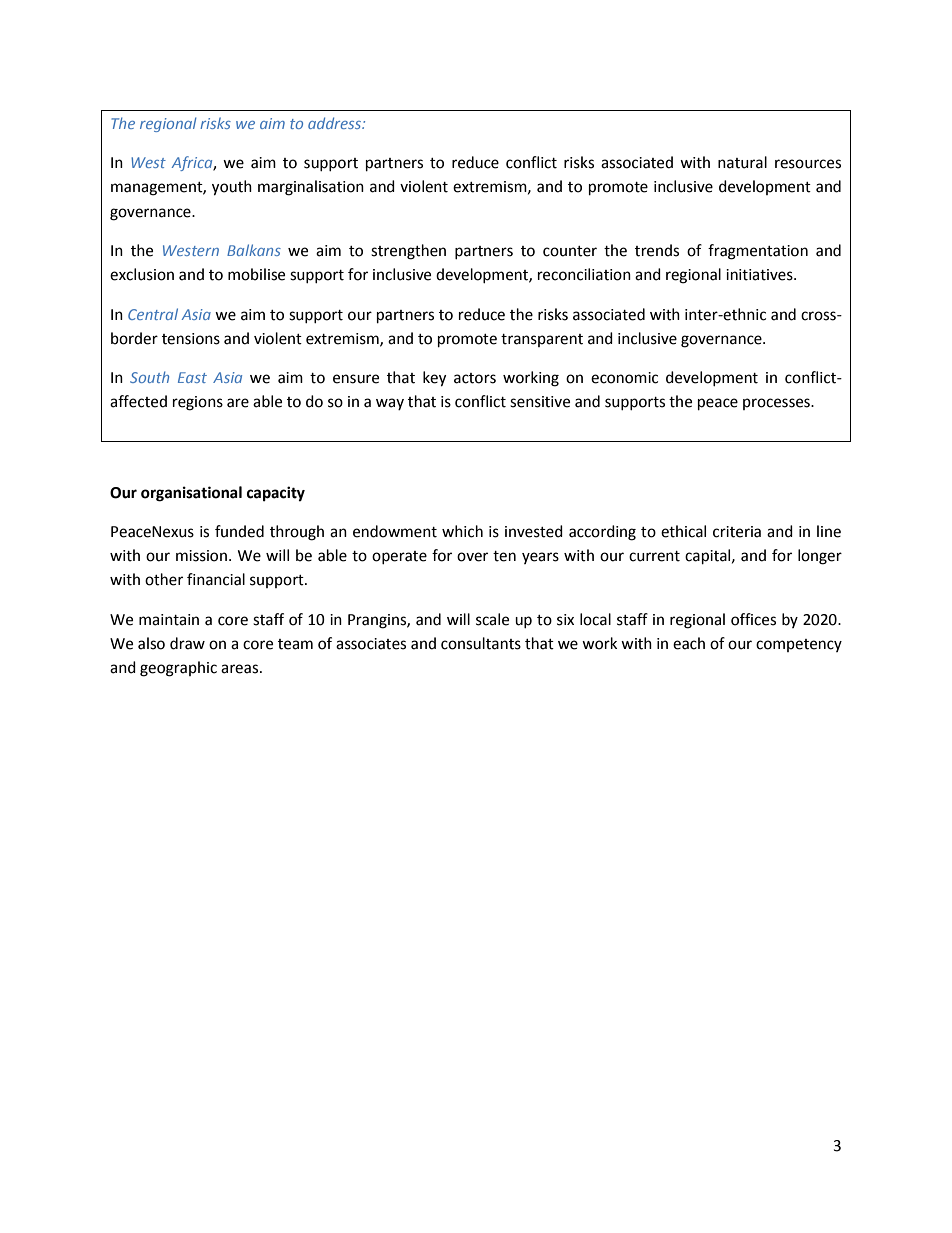 The height and width of the screenshot is (1233, 952). Describe the element at coordinates (584, 274) in the screenshot. I see `reconciliation` at that location.
